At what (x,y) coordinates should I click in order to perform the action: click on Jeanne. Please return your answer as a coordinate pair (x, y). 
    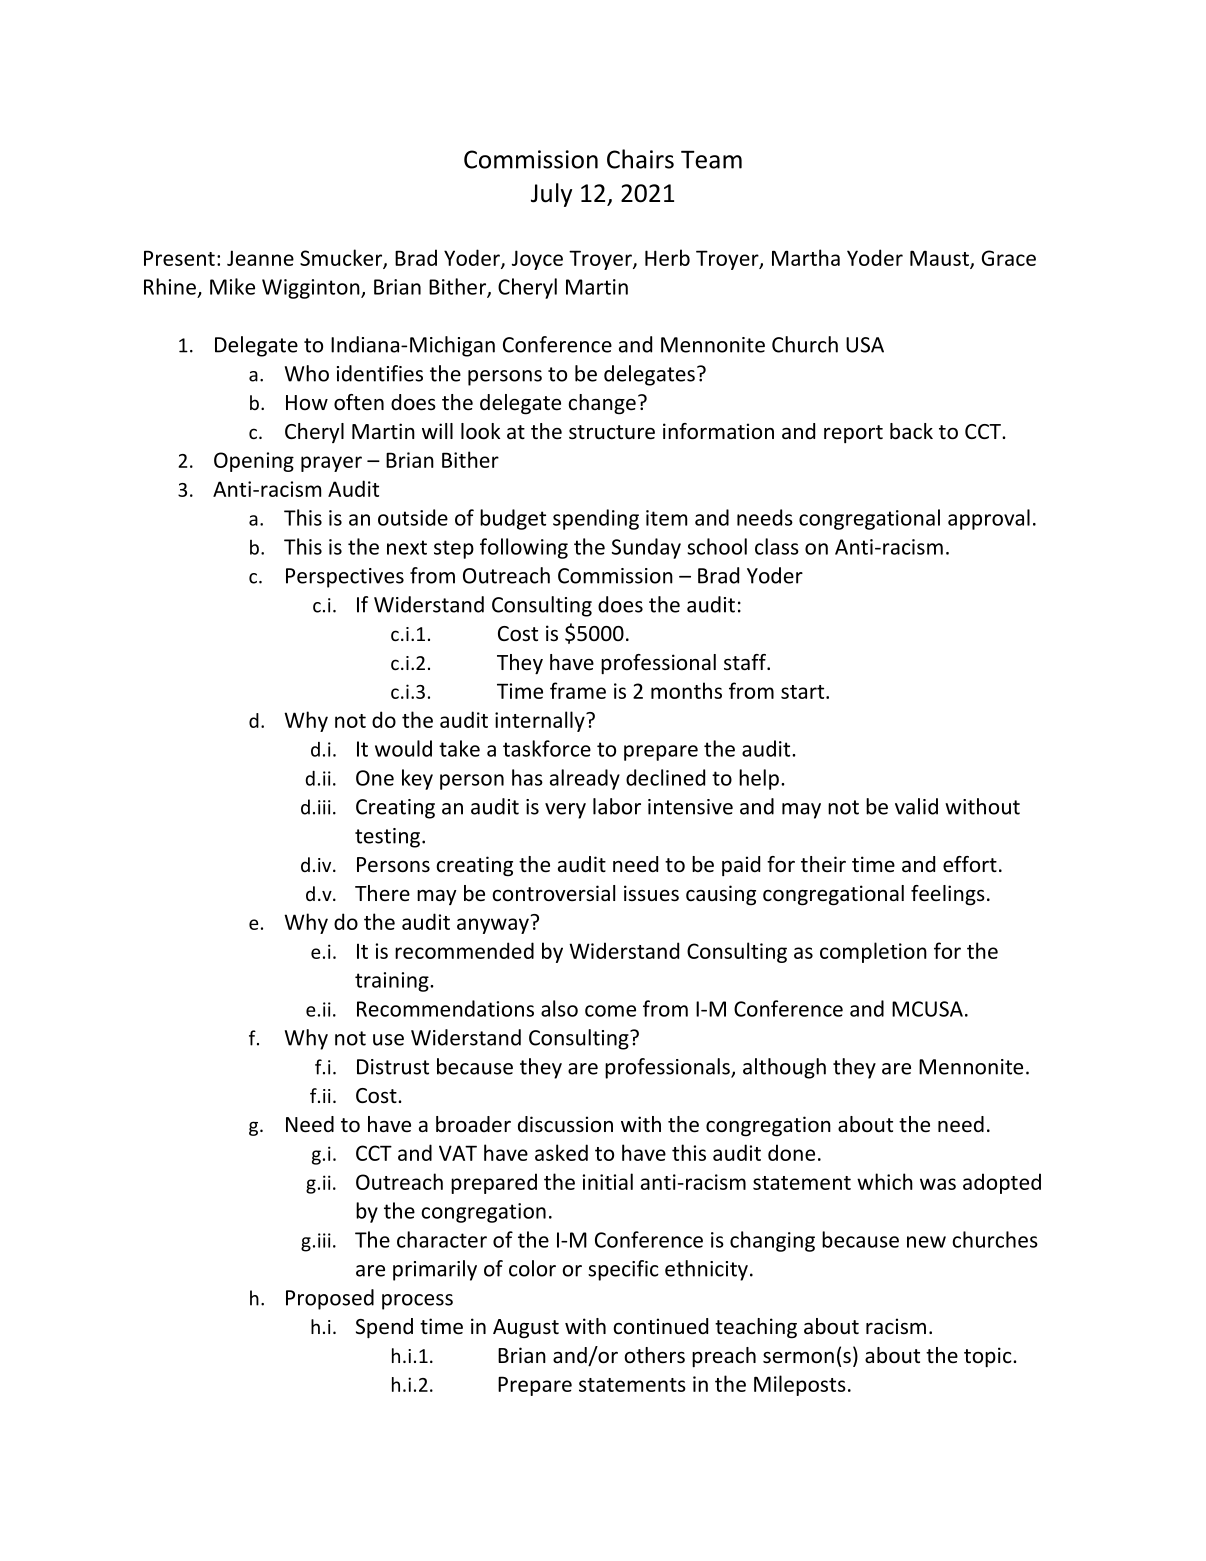
    Looking at the image, I should click on (260, 258).
